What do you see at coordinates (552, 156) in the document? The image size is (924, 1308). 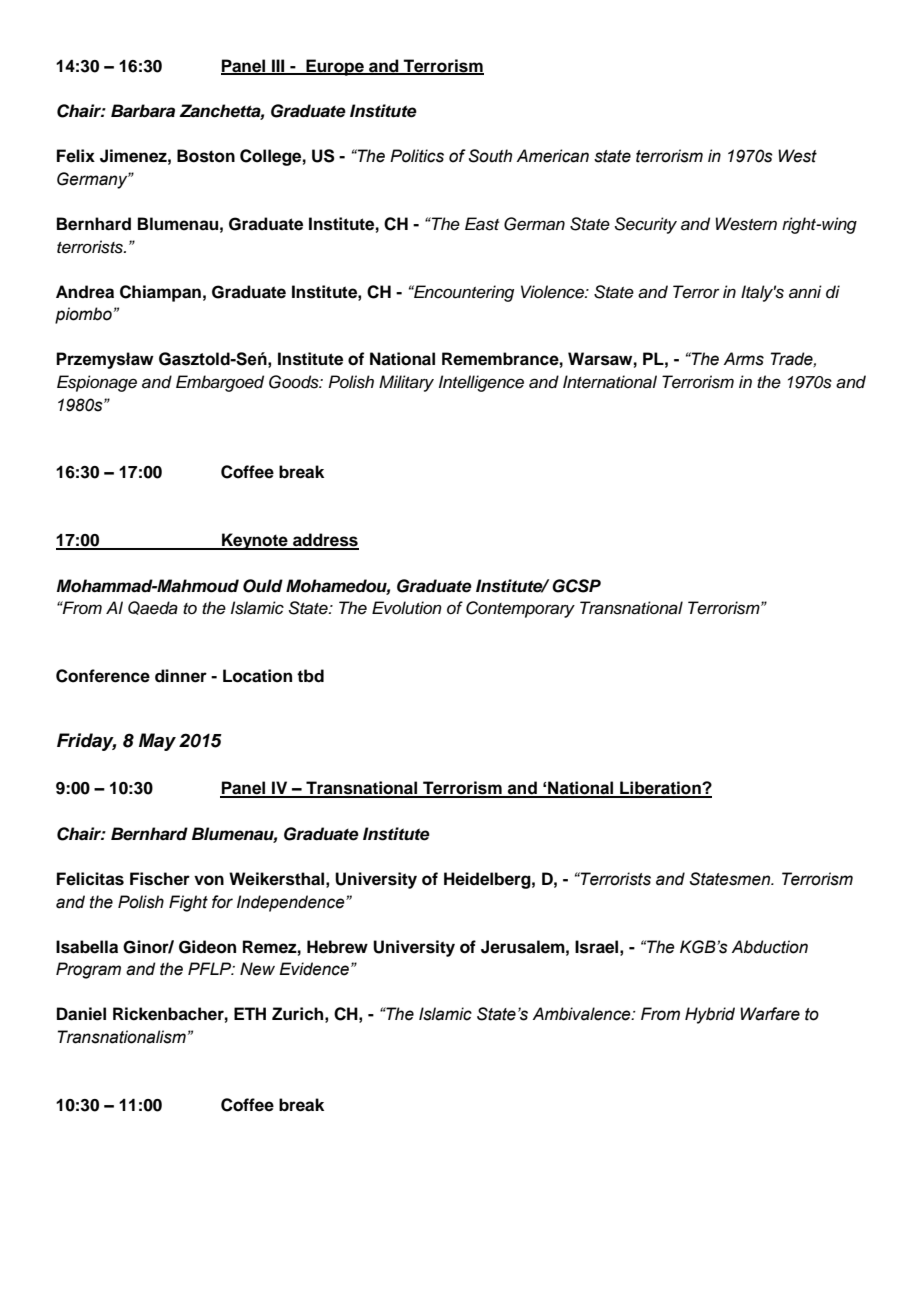 I see `American` at bounding box center [552, 156].
